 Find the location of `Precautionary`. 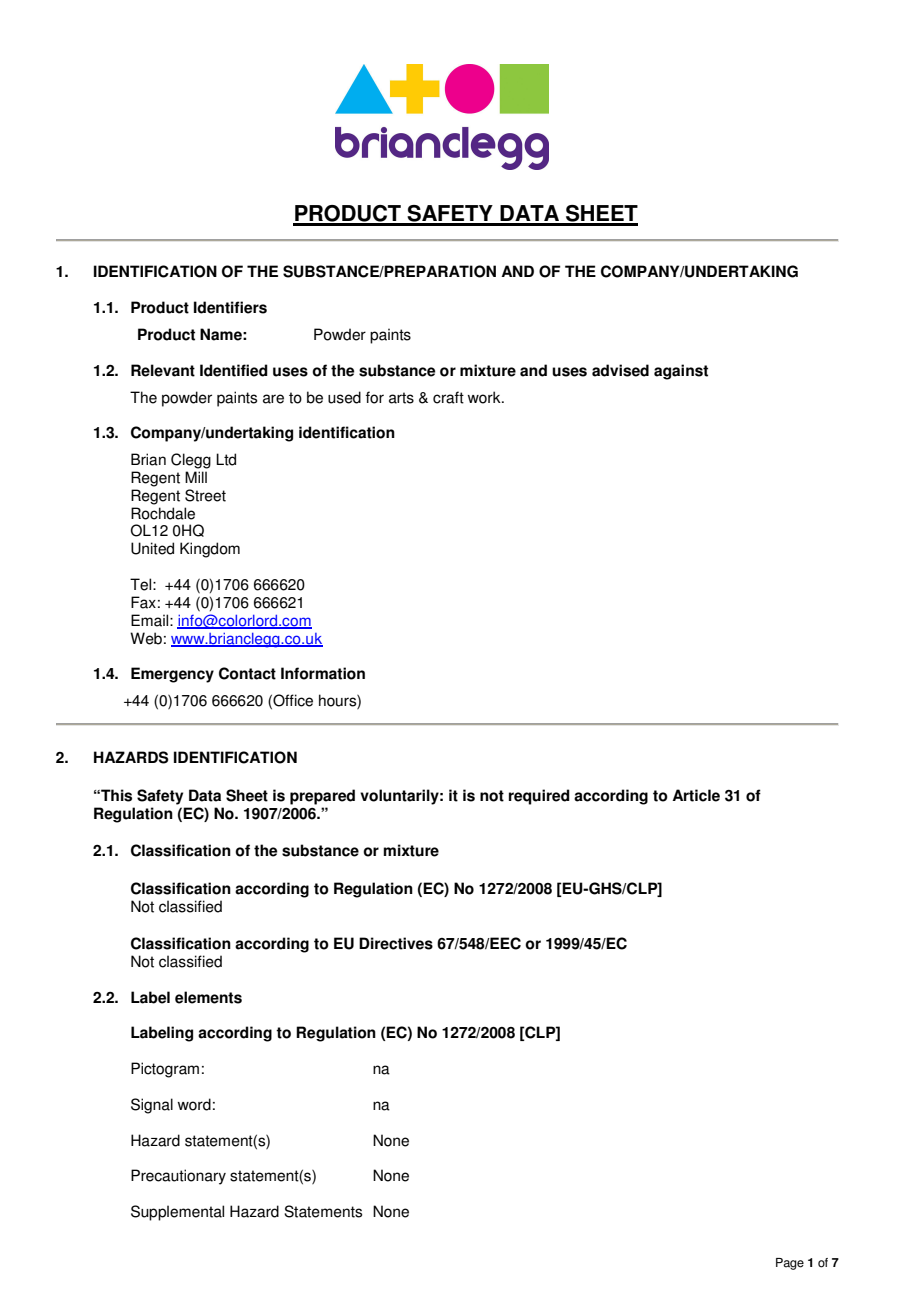

Precautionary is located at coordinates (178, 1177).
